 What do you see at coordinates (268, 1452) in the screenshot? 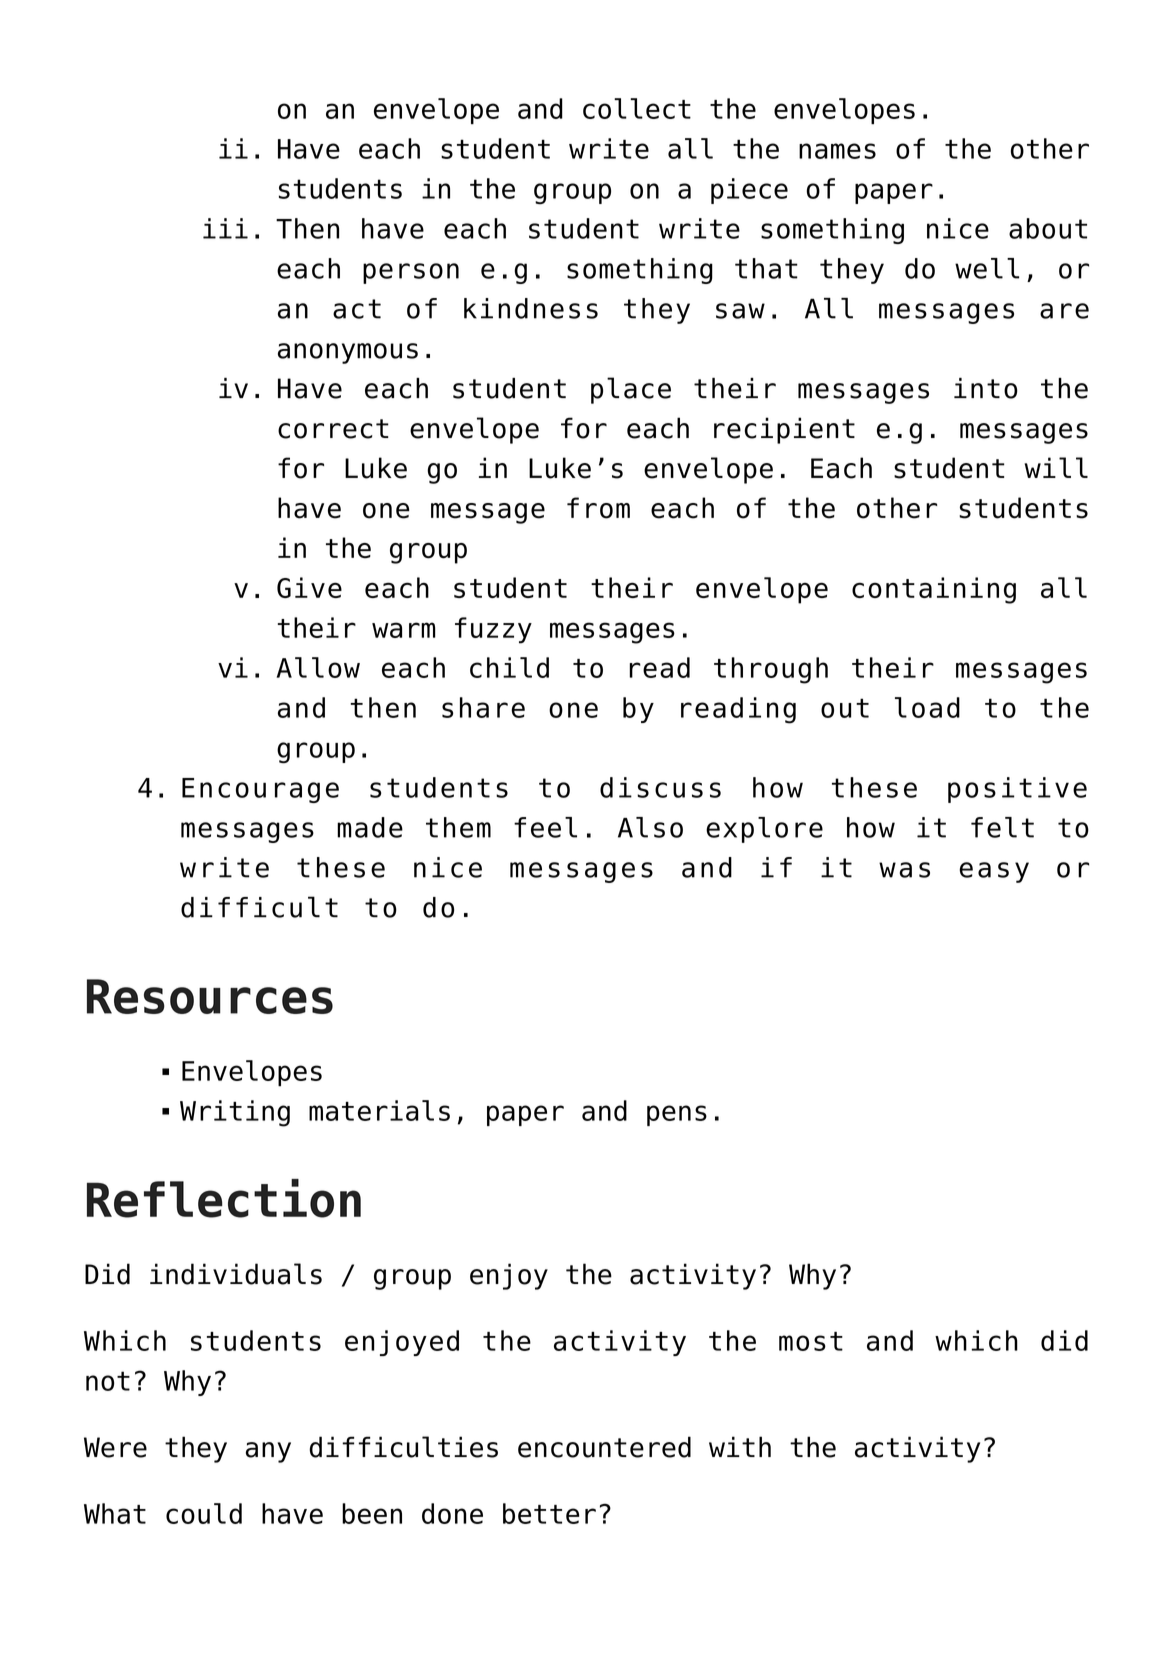
I see `any` at bounding box center [268, 1452].
